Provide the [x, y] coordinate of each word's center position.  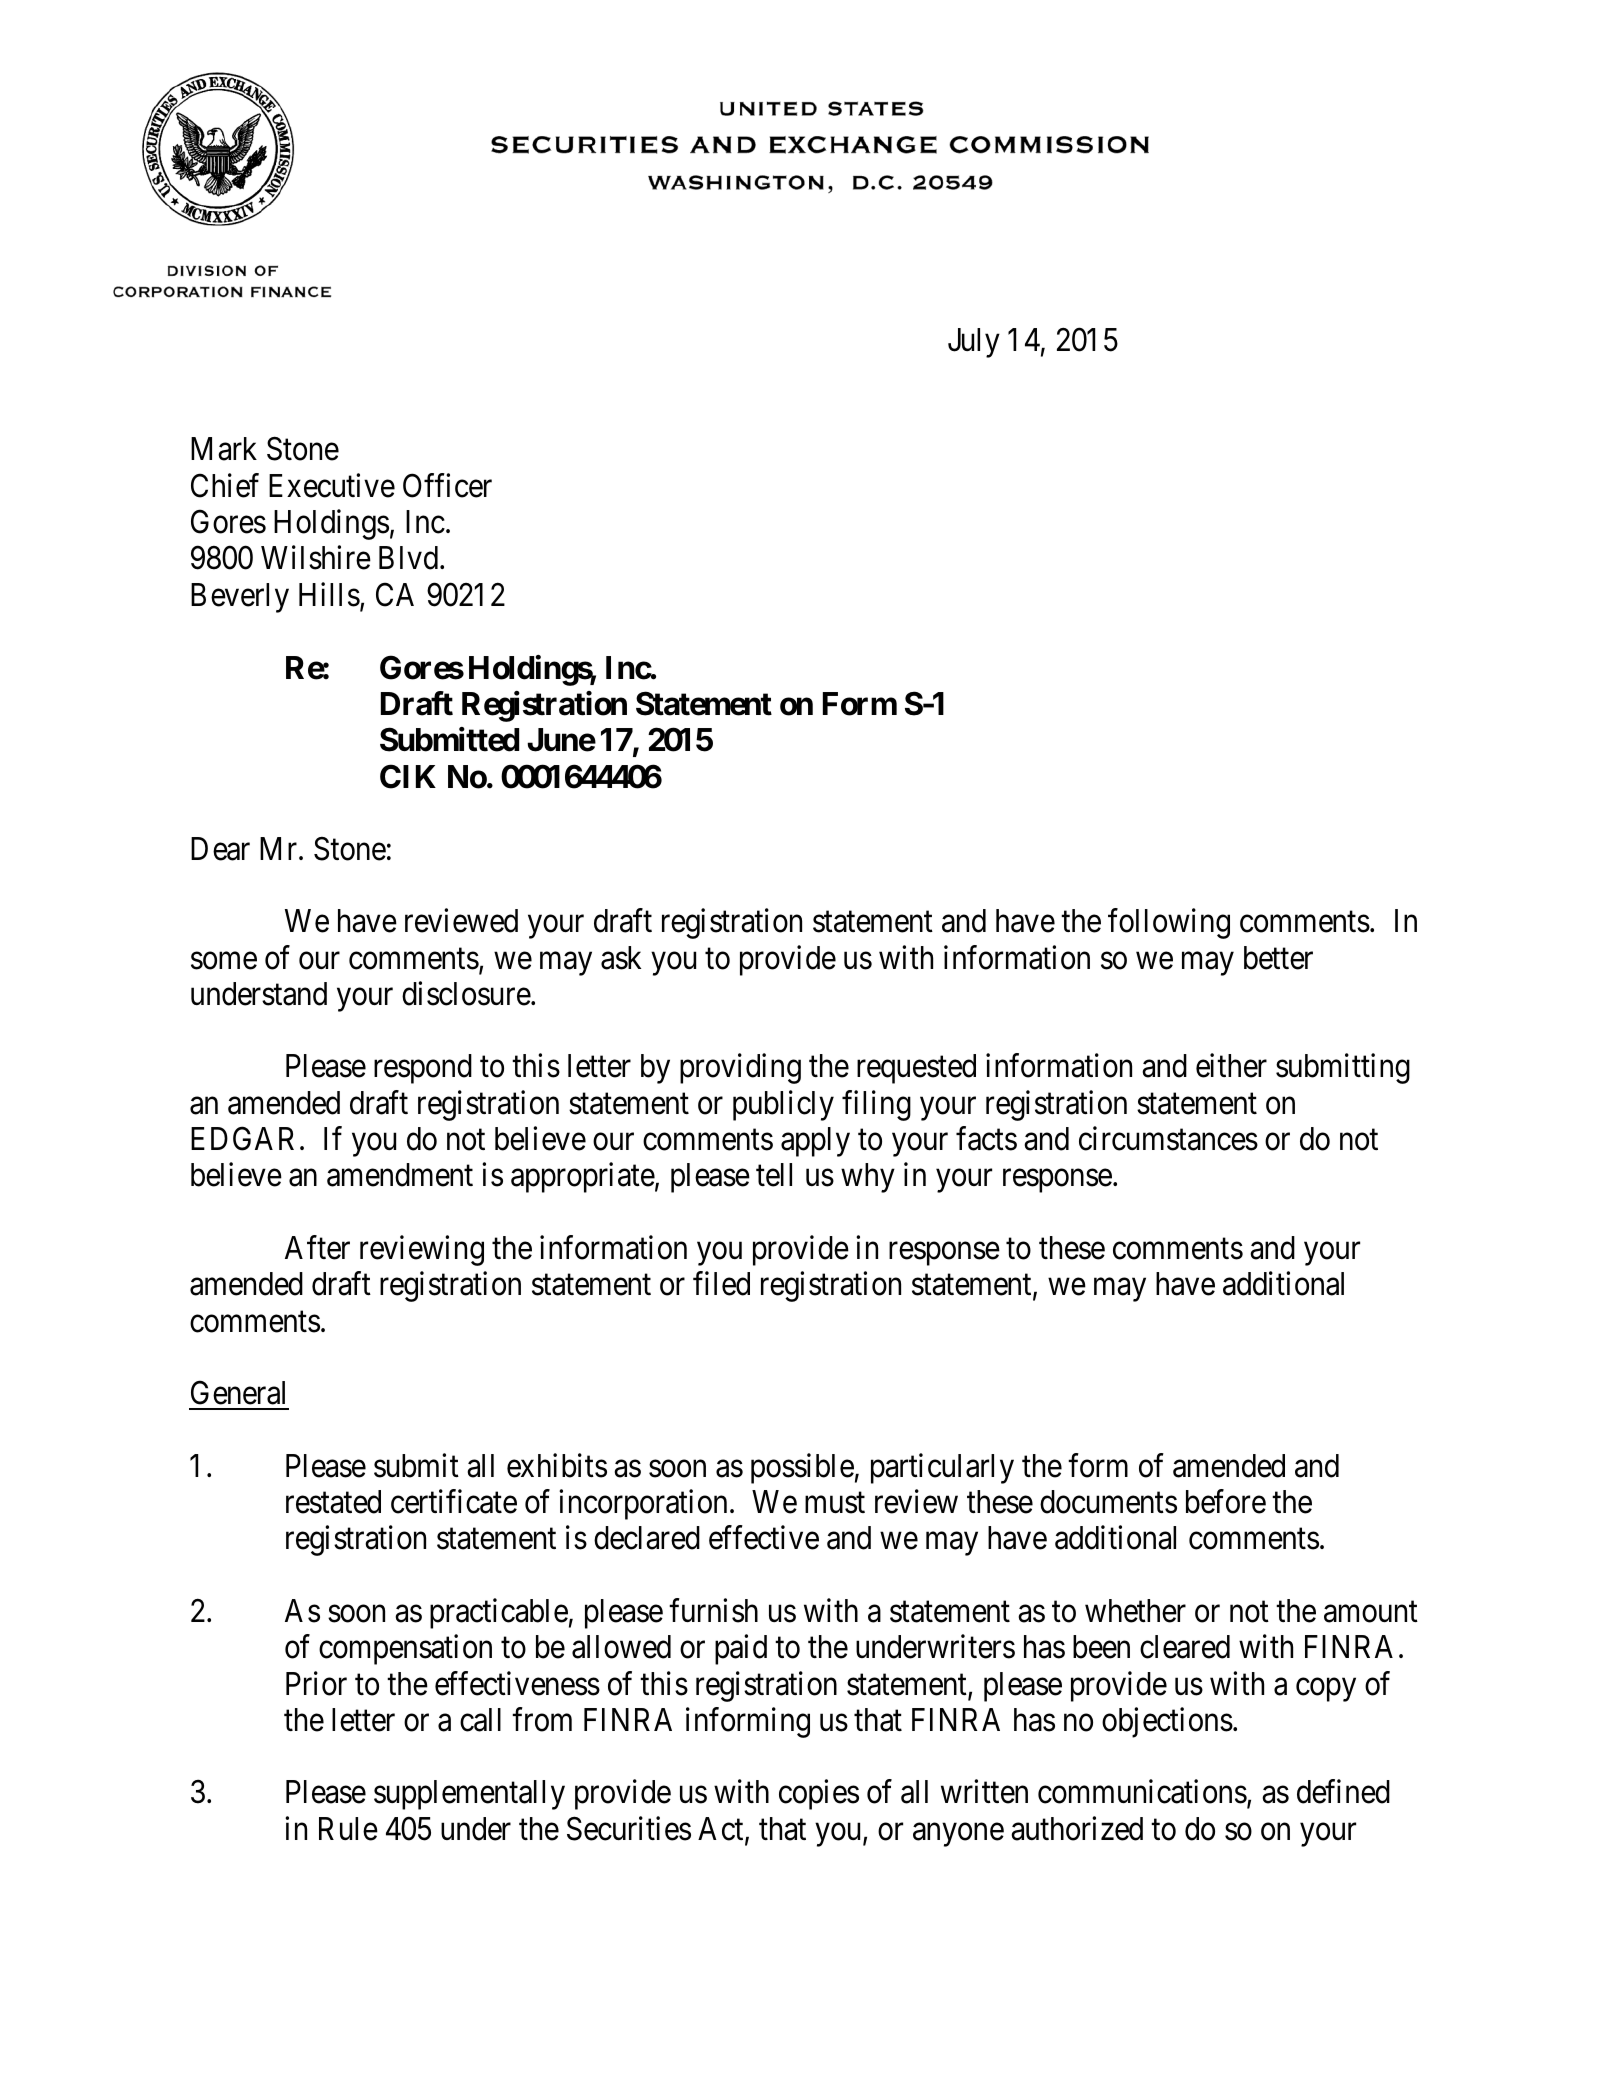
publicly [783, 1105]
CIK [408, 776]
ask [621, 958]
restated [333, 1502]
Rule [348, 1829]
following [1169, 924]
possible [802, 1468]
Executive [332, 485]
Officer [447, 485]
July [974, 343]
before [1226, 1501]
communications [1142, 1792]
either [1231, 1066]
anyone [958, 1835]
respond [423, 1069]
